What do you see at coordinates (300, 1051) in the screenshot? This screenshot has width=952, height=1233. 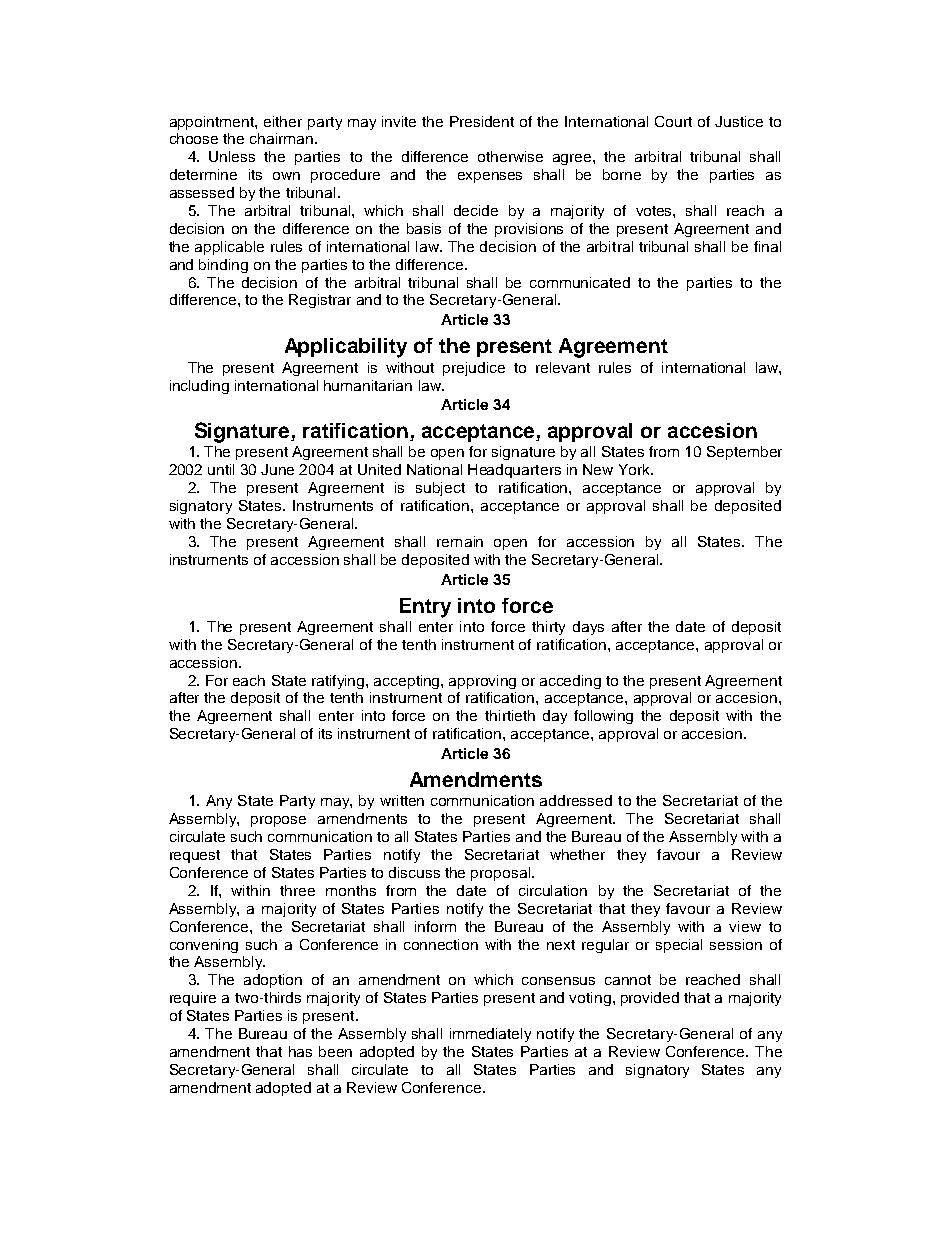 I see `has` at bounding box center [300, 1051].
